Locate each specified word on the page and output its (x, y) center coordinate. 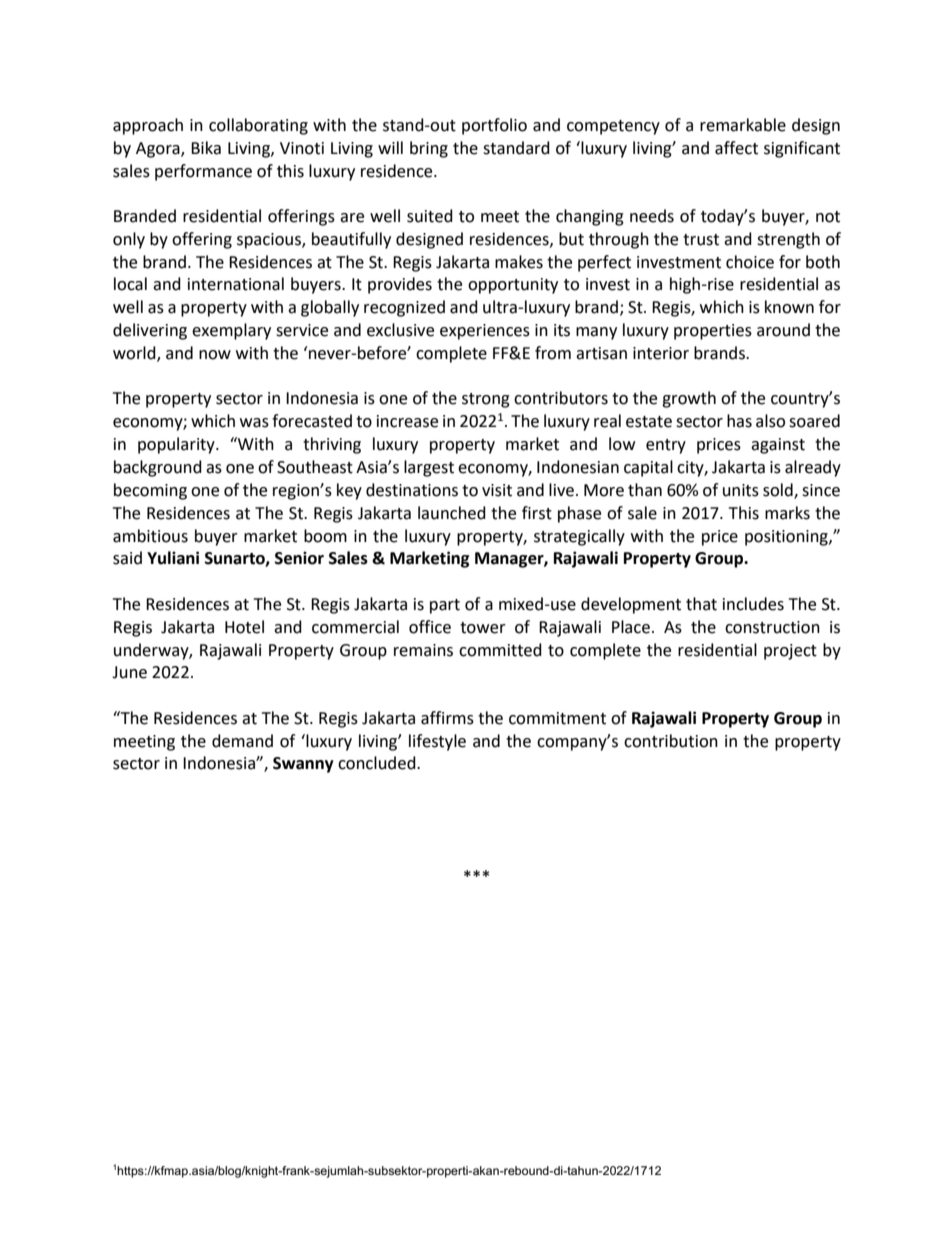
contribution (671, 741)
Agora (159, 150)
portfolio (494, 126)
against (778, 446)
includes (753, 604)
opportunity (513, 286)
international (236, 284)
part (445, 606)
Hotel (244, 627)
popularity (177, 445)
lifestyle (437, 742)
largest (429, 468)
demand (242, 741)
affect (736, 148)
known (789, 307)
